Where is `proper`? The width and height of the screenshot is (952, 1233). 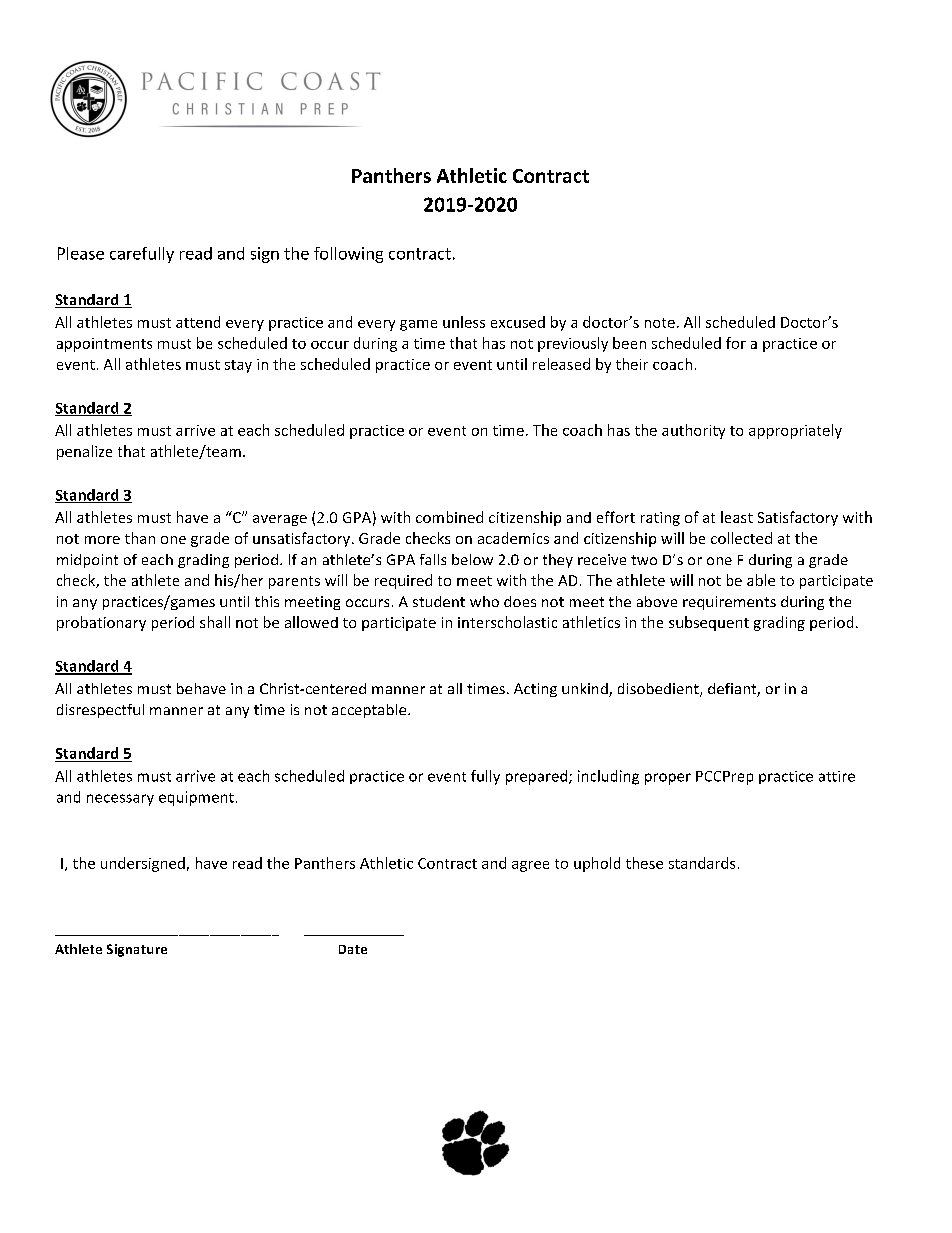
proper is located at coordinates (668, 779).
